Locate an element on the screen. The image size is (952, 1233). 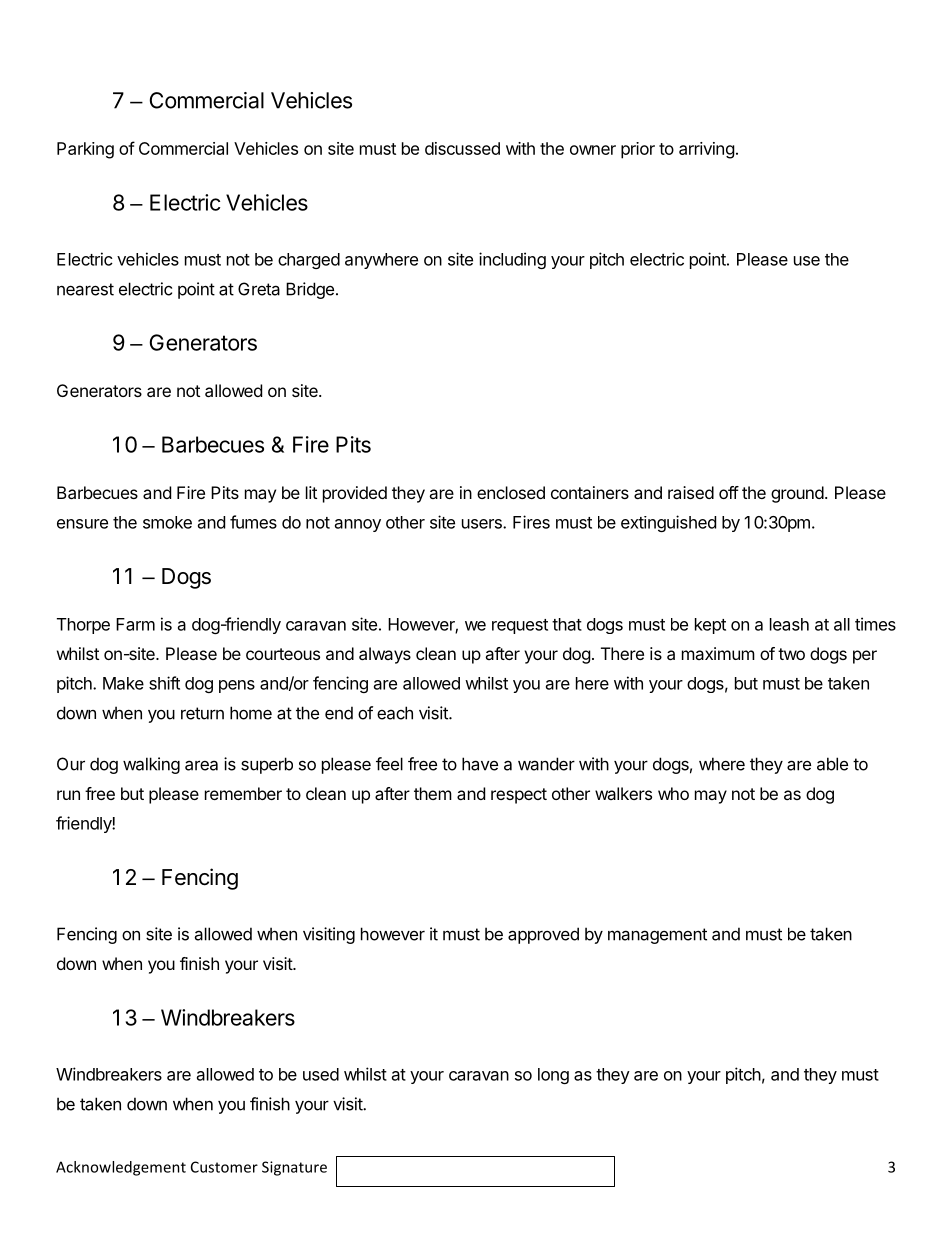
management is located at coordinates (657, 936).
